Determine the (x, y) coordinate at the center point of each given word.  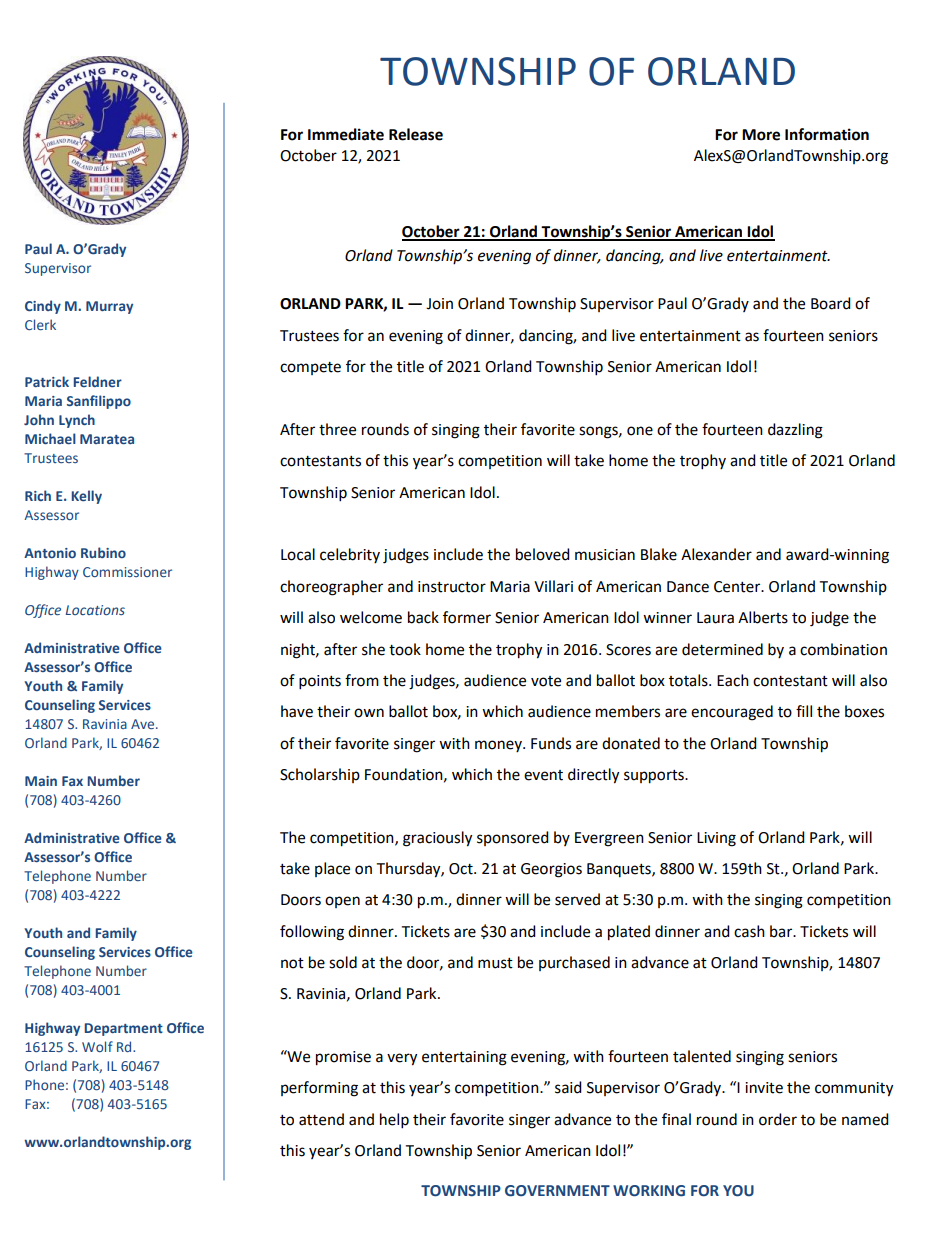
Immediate (346, 134)
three (337, 429)
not (292, 963)
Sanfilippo (99, 402)
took (405, 649)
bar (782, 931)
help (394, 1121)
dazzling (795, 431)
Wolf (97, 1046)
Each (733, 680)
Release (416, 134)
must (495, 963)
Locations (95, 610)
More (761, 135)
